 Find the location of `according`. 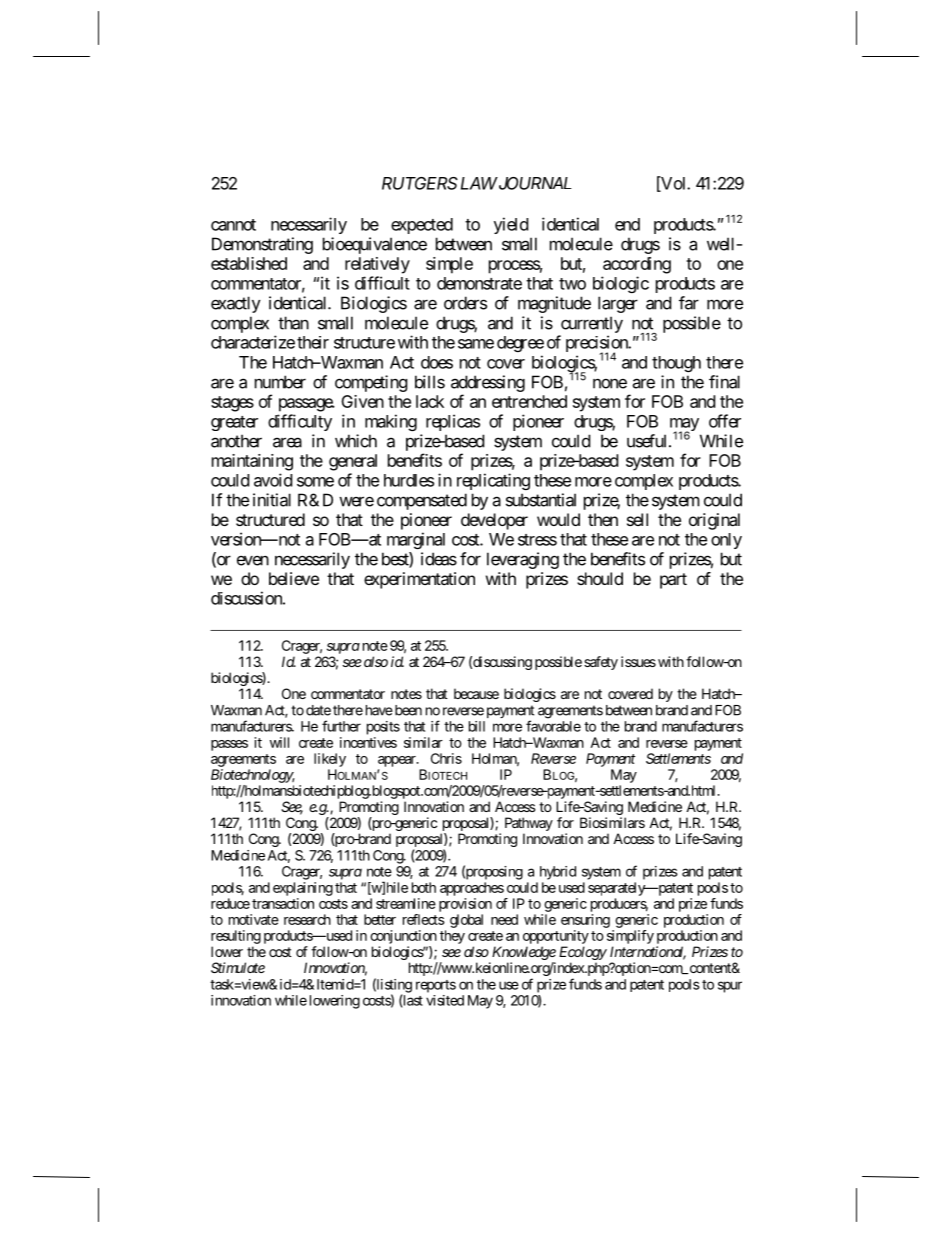

according is located at coordinates (637, 265).
